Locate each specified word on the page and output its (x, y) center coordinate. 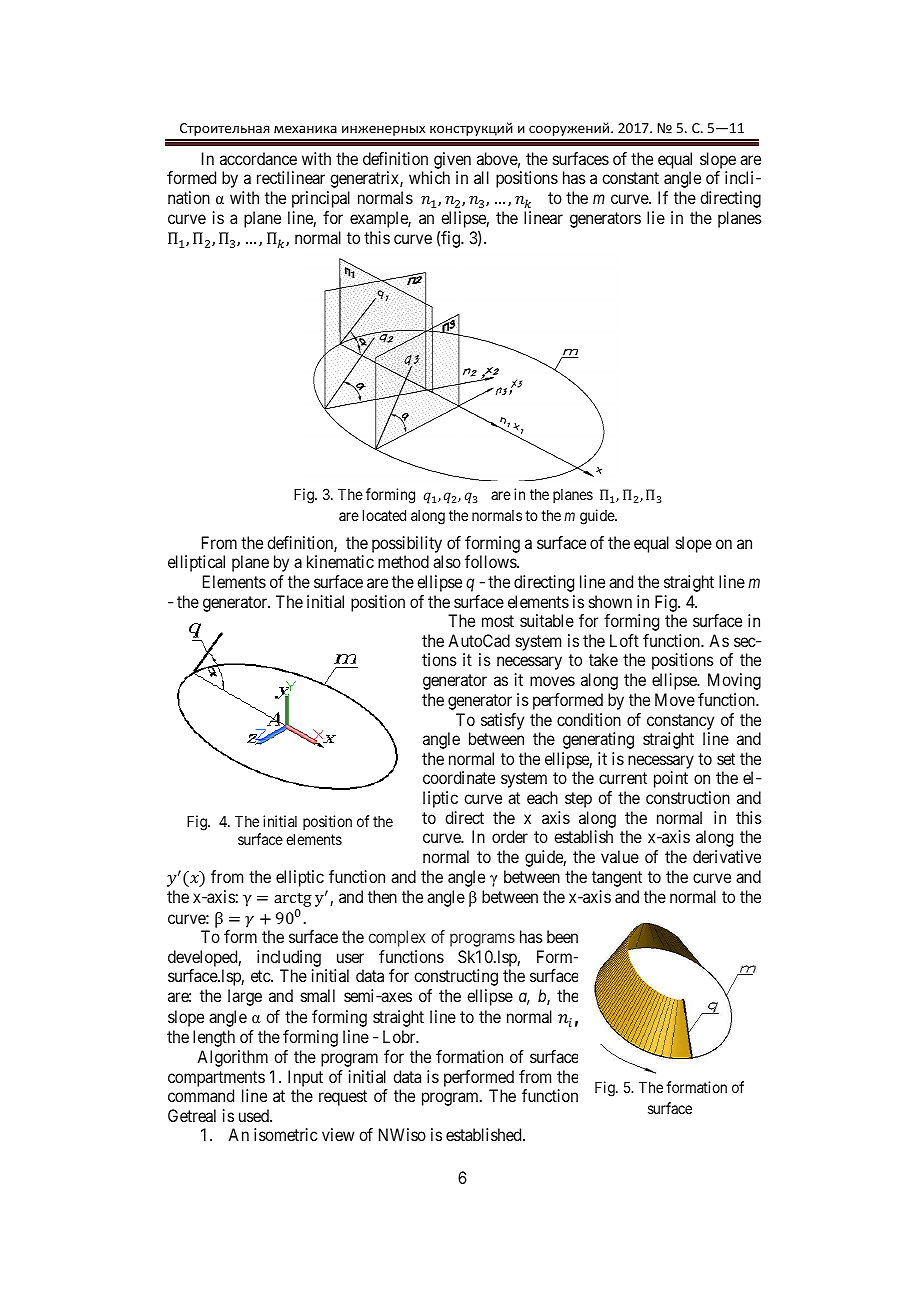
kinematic (340, 561)
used (255, 1115)
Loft (624, 640)
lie (656, 217)
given (452, 160)
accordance (258, 158)
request (343, 1098)
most (498, 621)
